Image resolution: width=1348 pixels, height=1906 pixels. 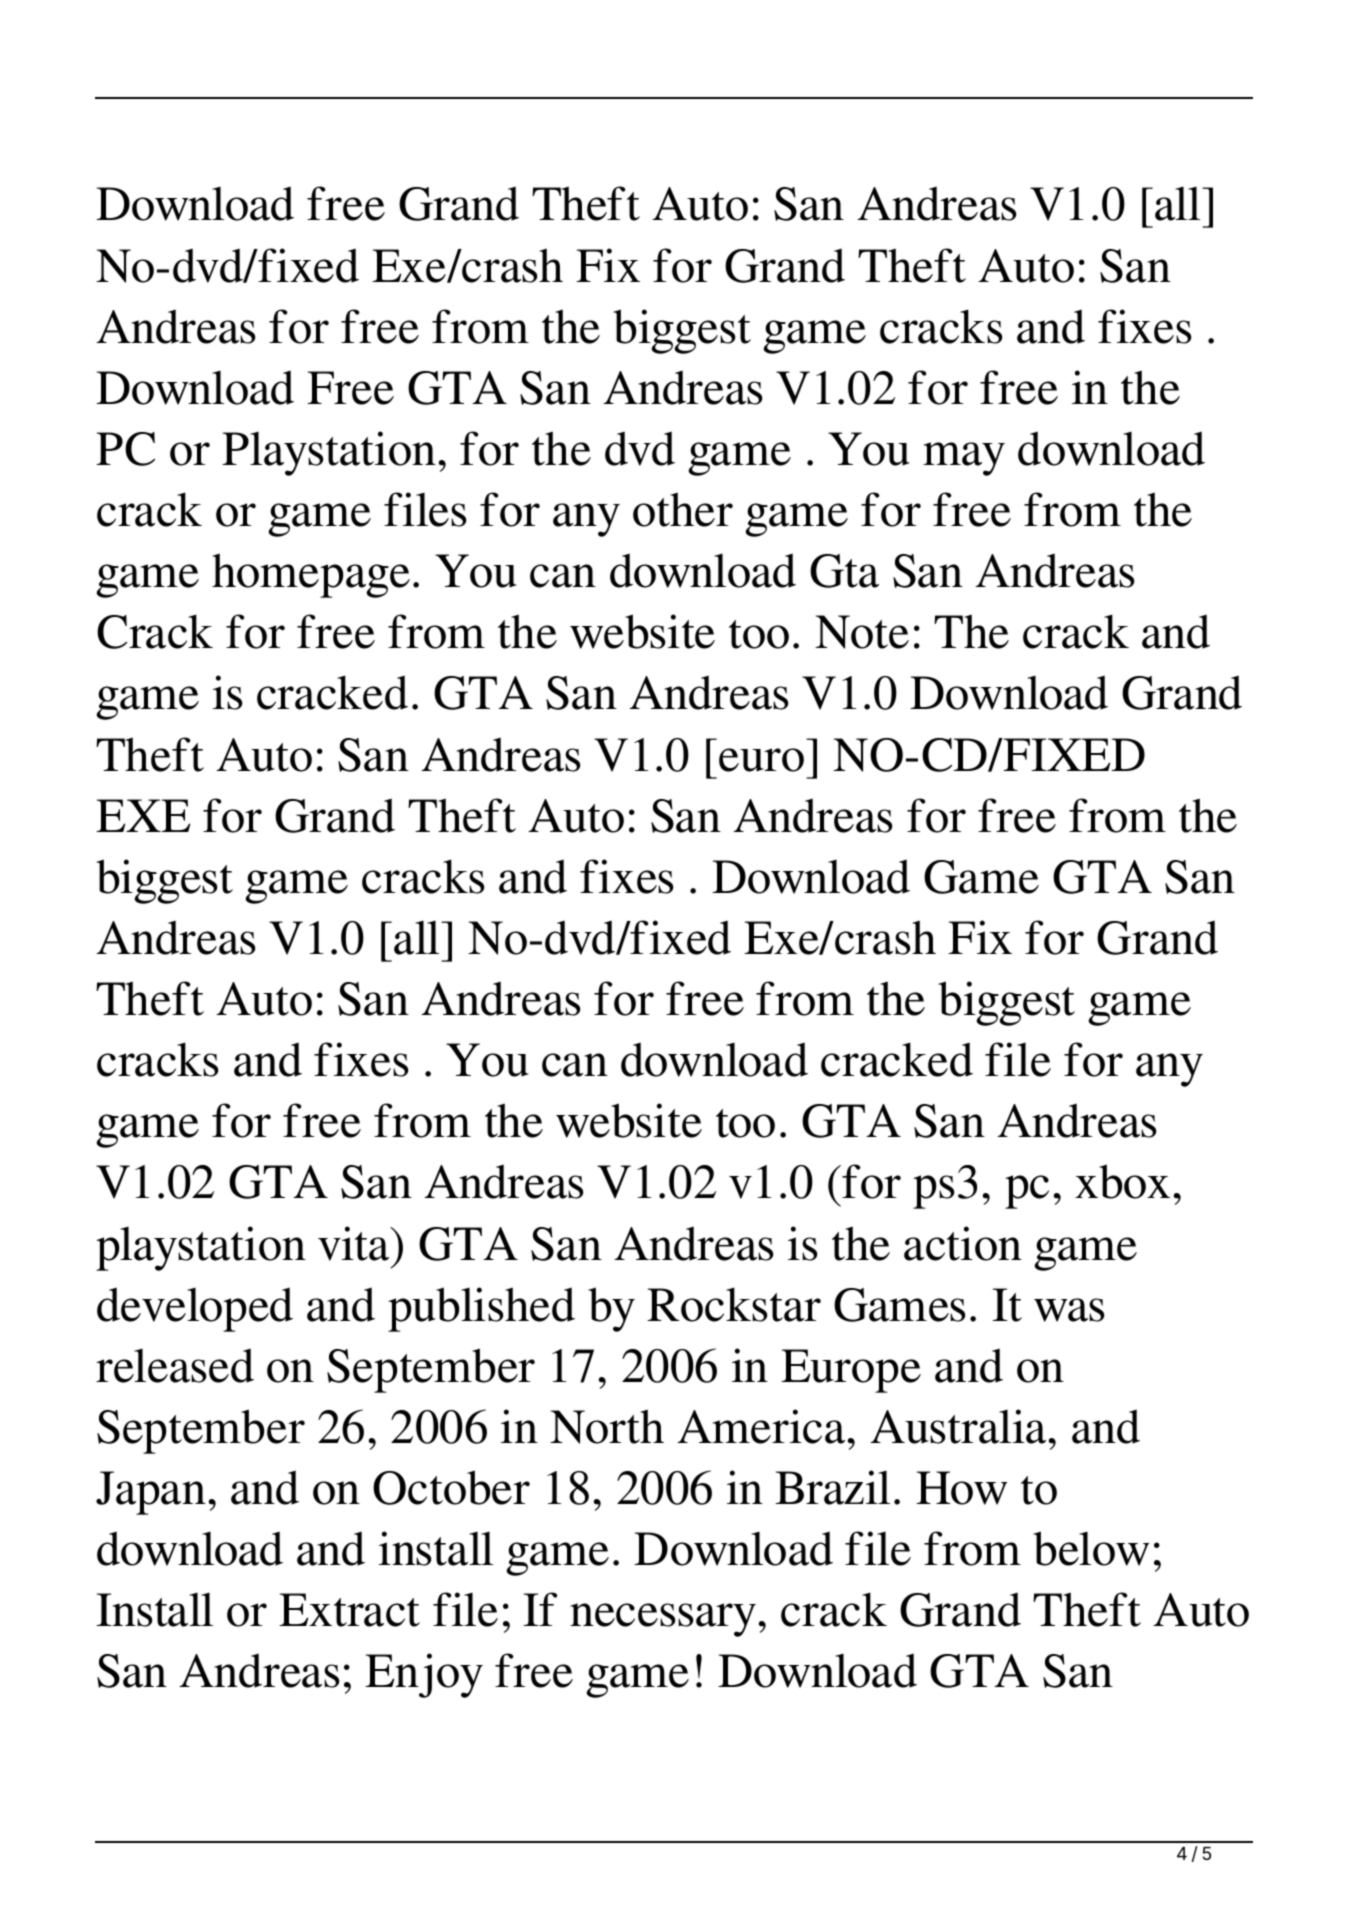 I want to click on other, so click(x=683, y=509).
